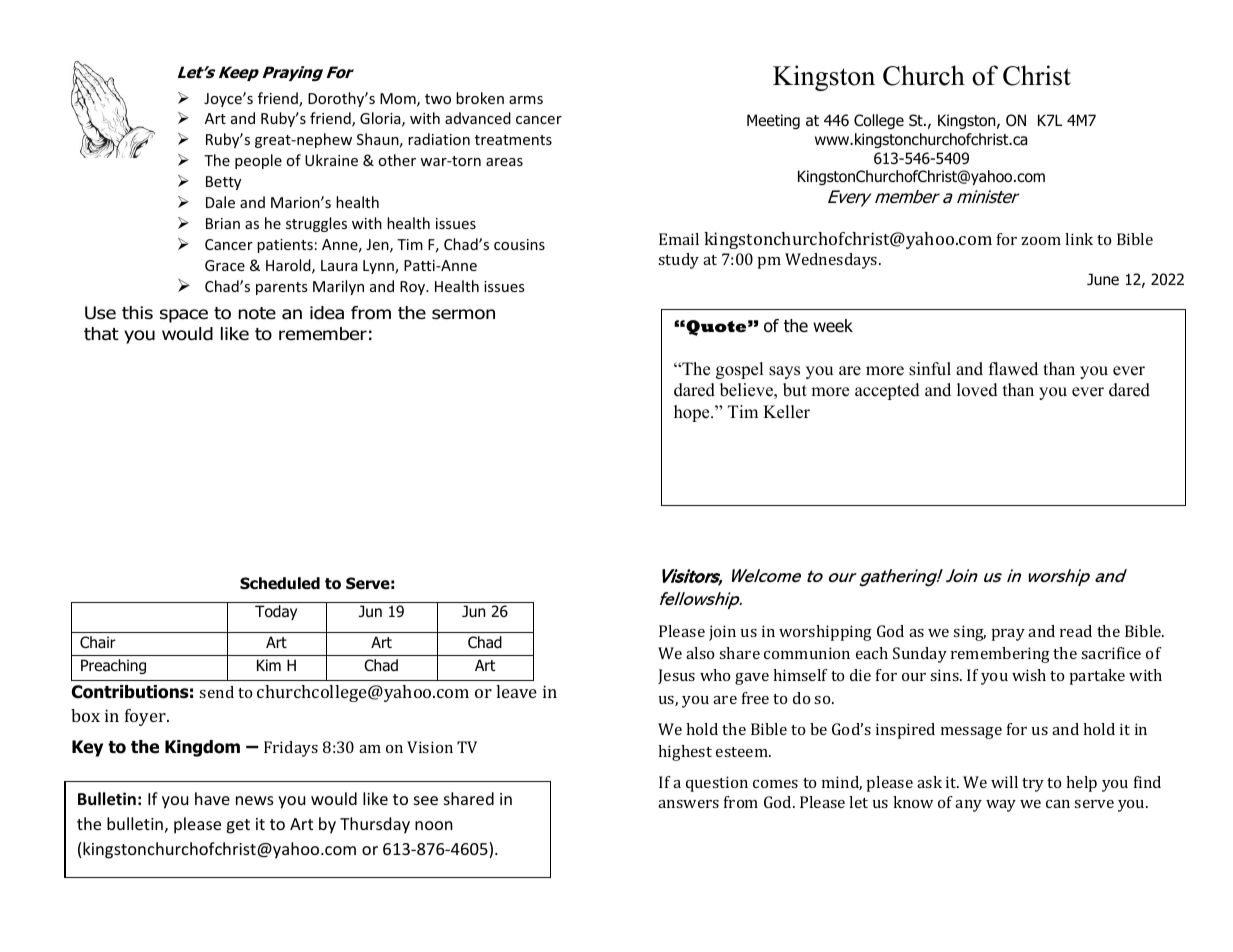 The width and height of the document is (1233, 952). What do you see at coordinates (526, 100) in the document?
I see `arms` at bounding box center [526, 100].
